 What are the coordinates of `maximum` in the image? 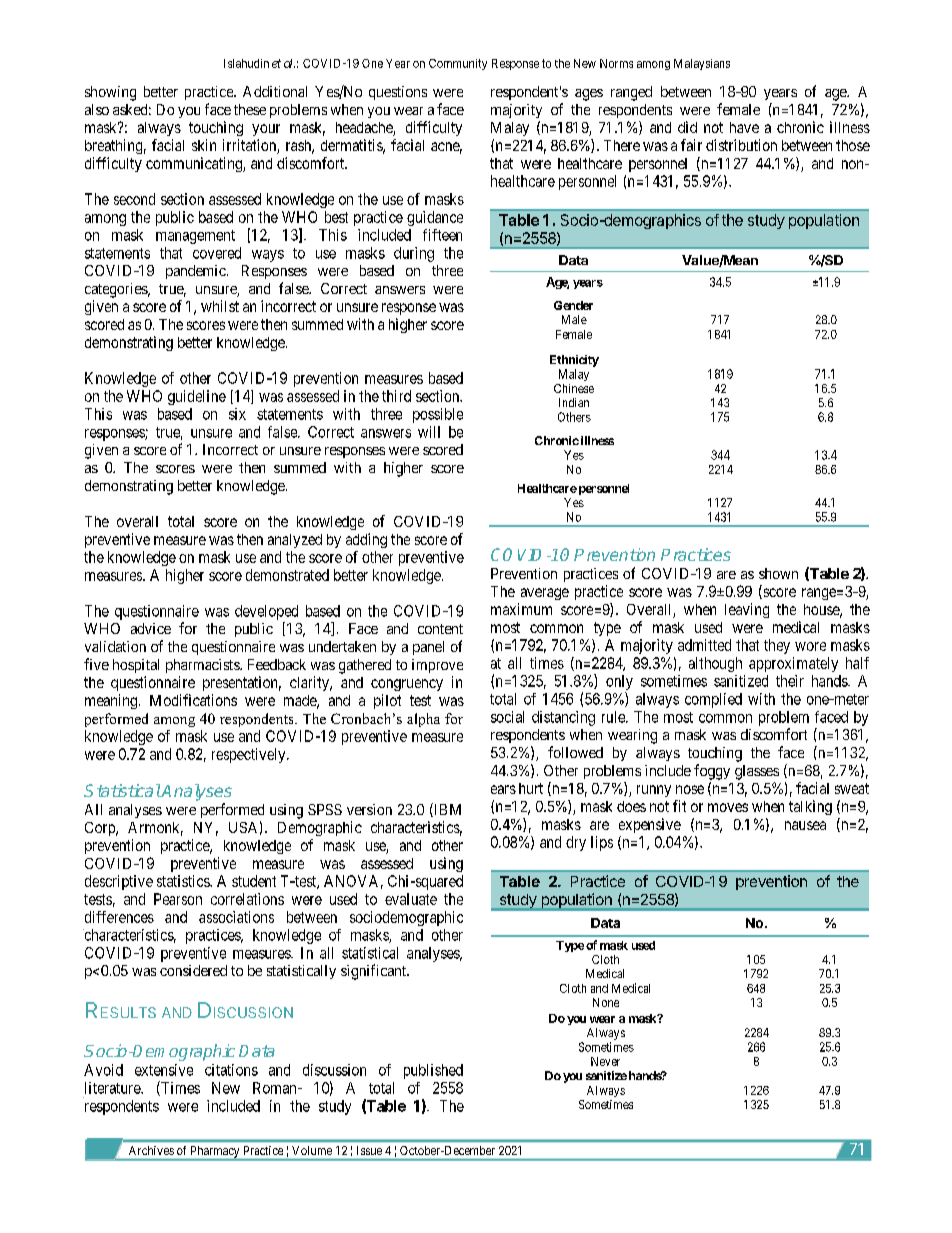 It's located at (521, 609).
